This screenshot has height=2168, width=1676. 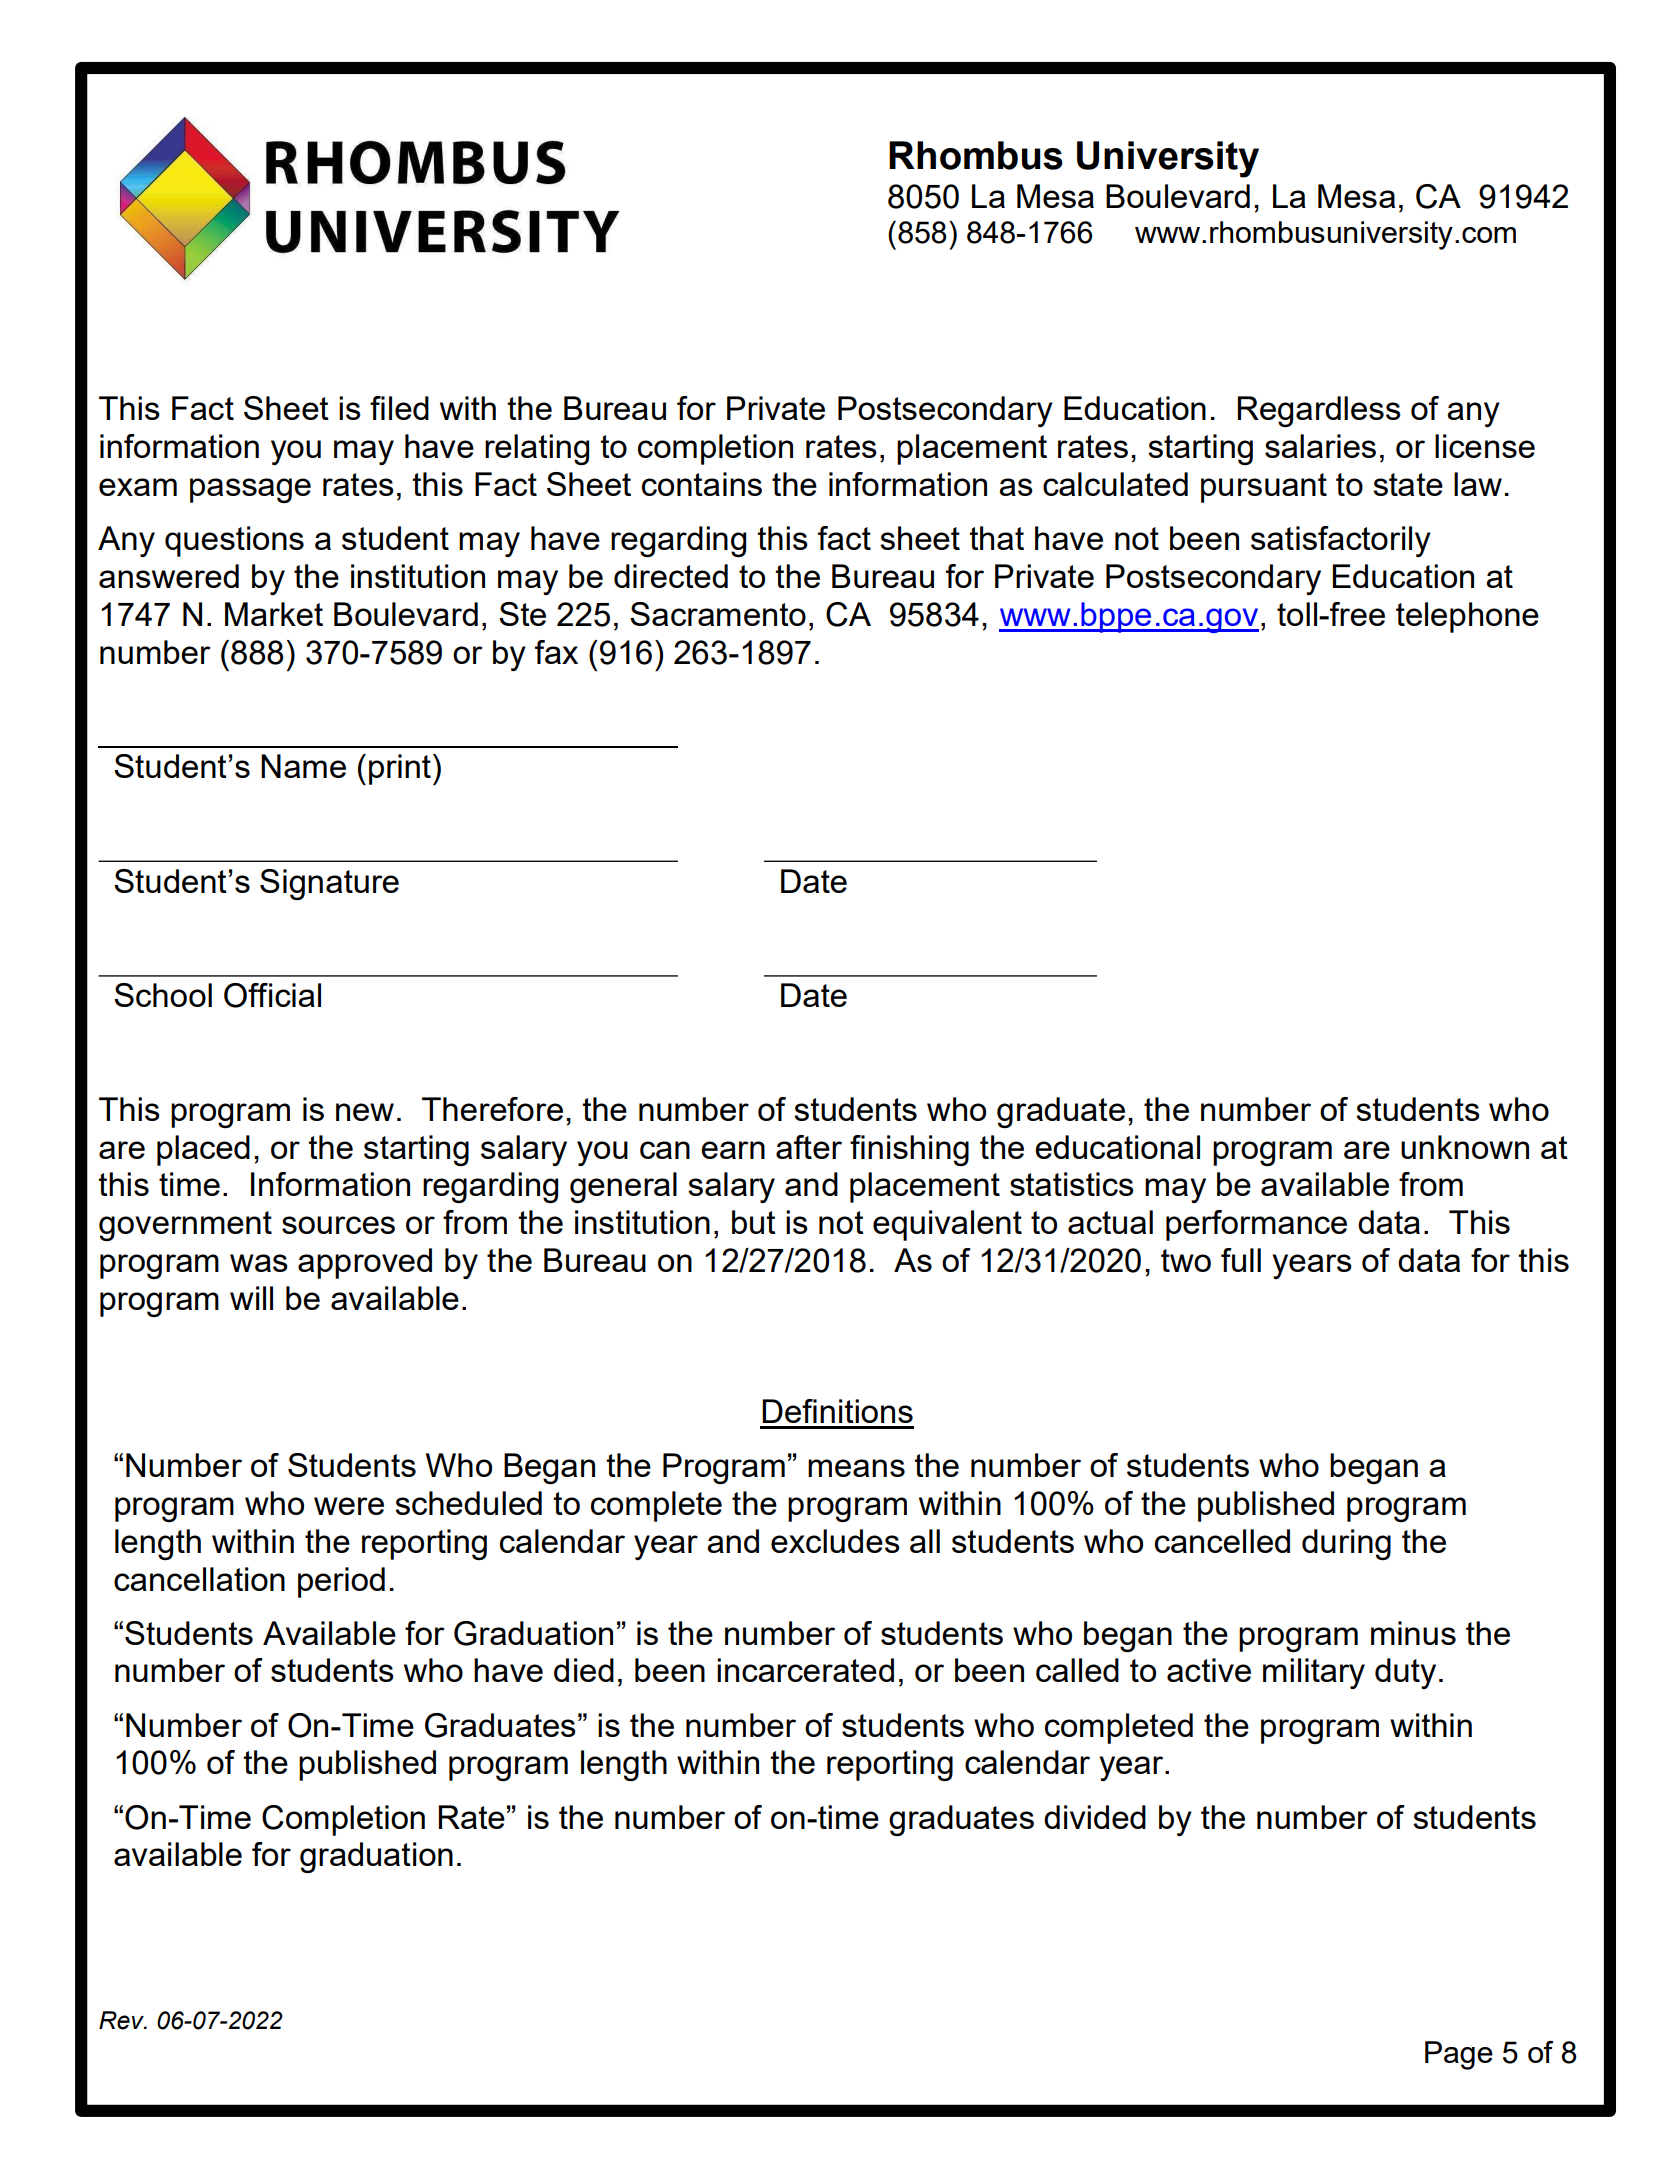 I want to click on Rev, so click(x=122, y=2020).
